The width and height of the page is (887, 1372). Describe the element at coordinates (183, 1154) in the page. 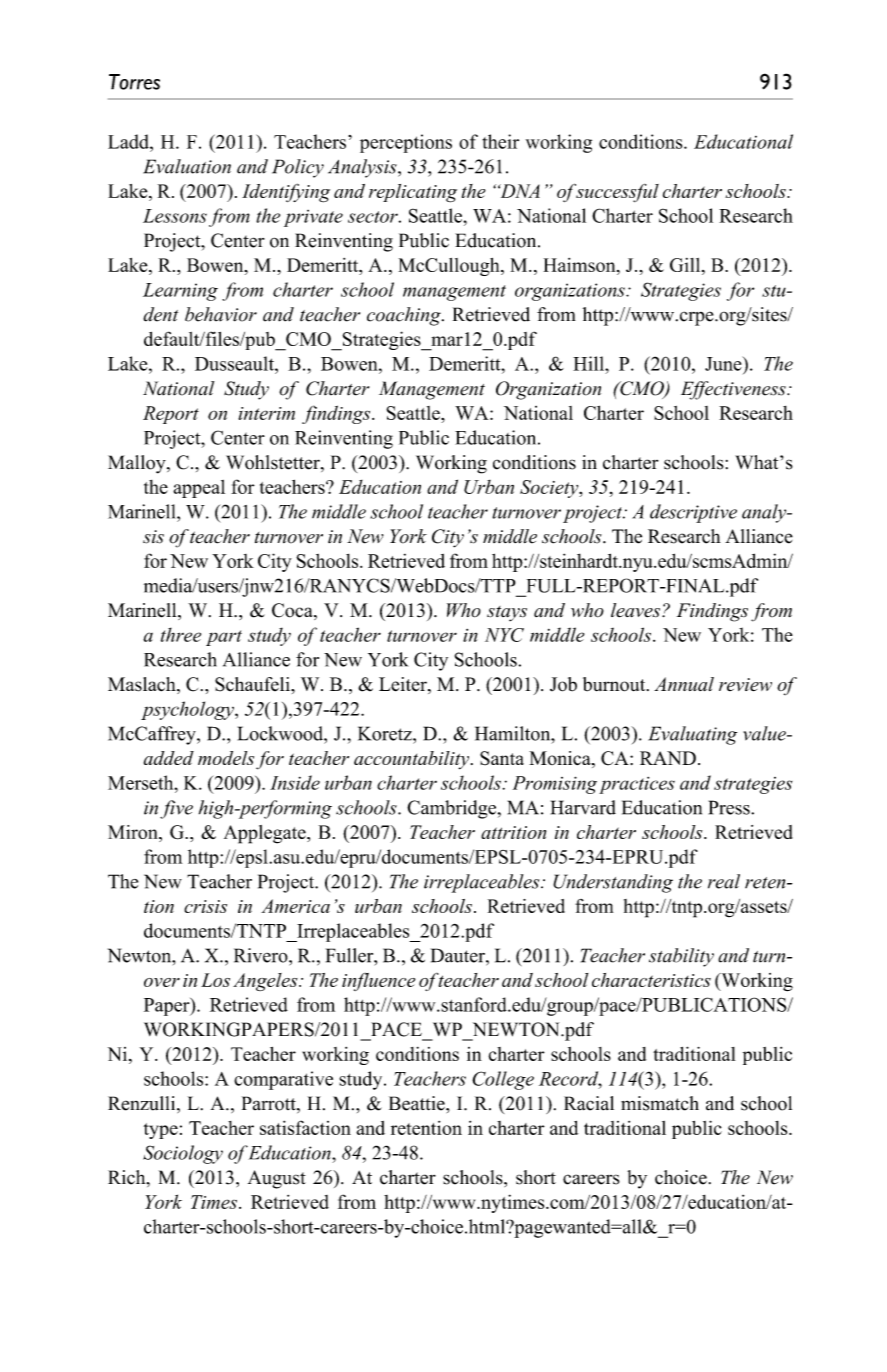

I see `Sociology` at that location.
